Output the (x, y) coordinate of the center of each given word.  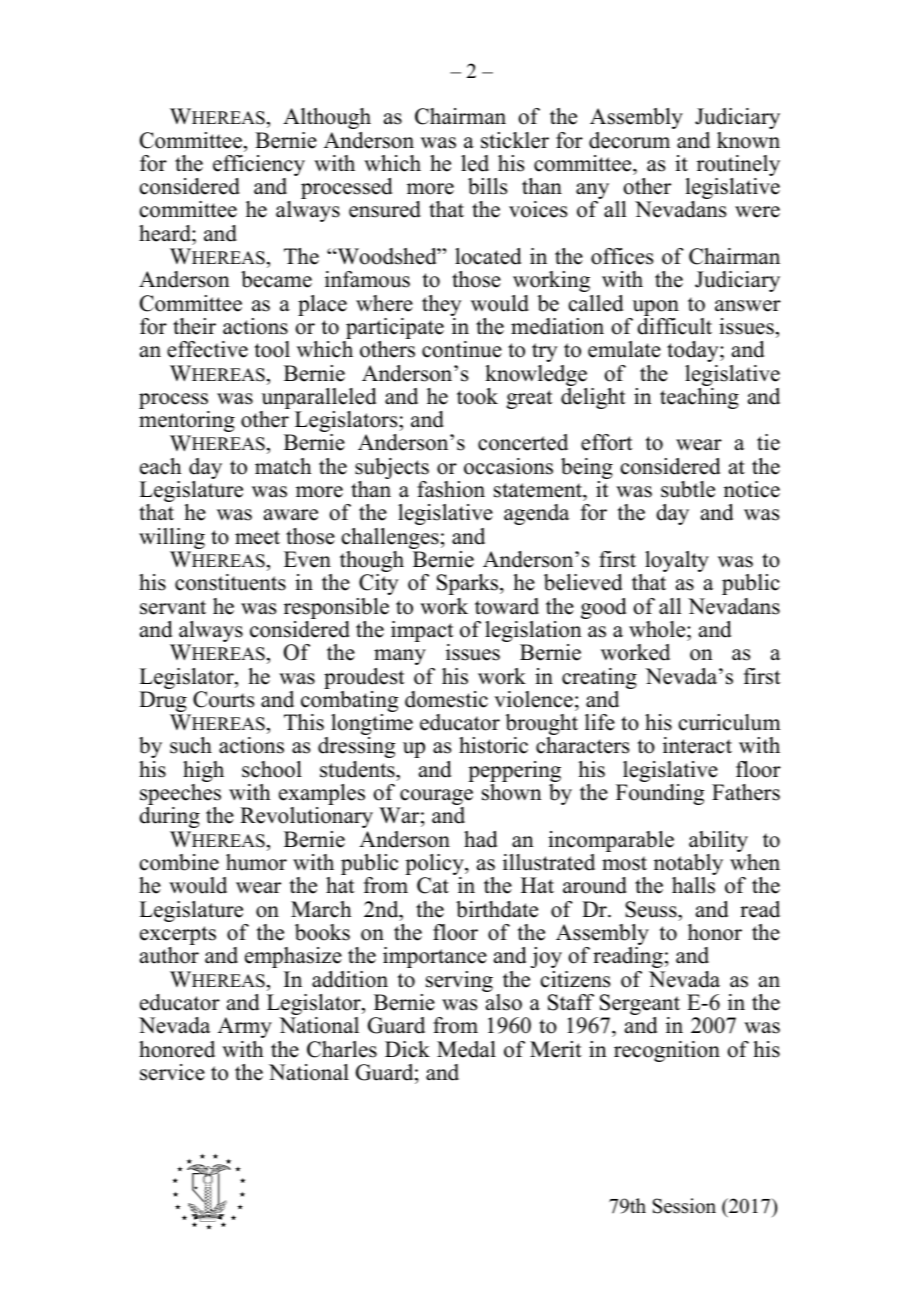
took (477, 396)
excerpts (178, 937)
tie (768, 442)
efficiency (259, 167)
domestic (446, 699)
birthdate (497, 909)
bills (487, 186)
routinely (738, 167)
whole (658, 629)
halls (693, 885)
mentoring (187, 421)
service (172, 1072)
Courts (223, 699)
